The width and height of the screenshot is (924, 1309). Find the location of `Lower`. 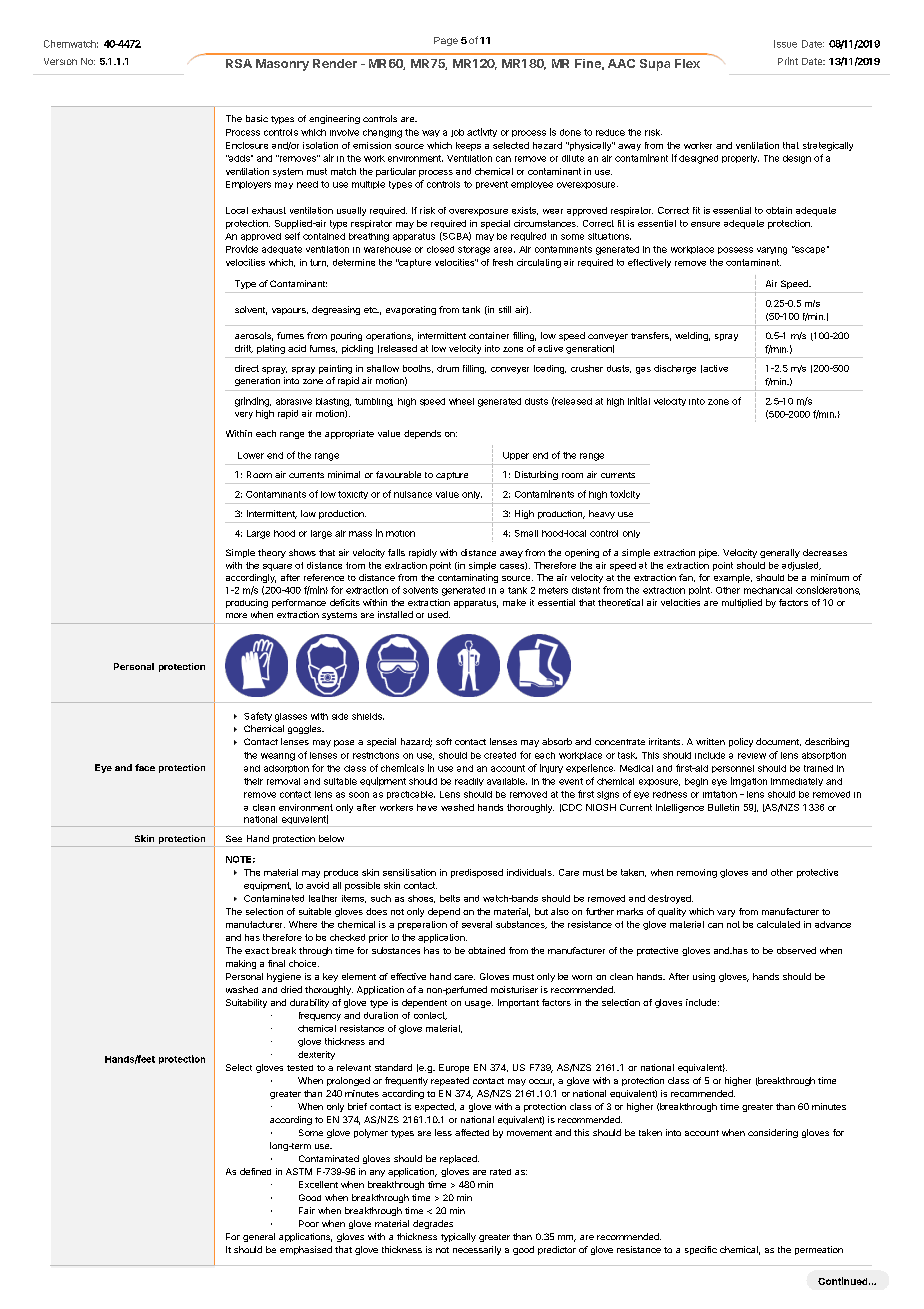

Lower is located at coordinates (251, 455).
